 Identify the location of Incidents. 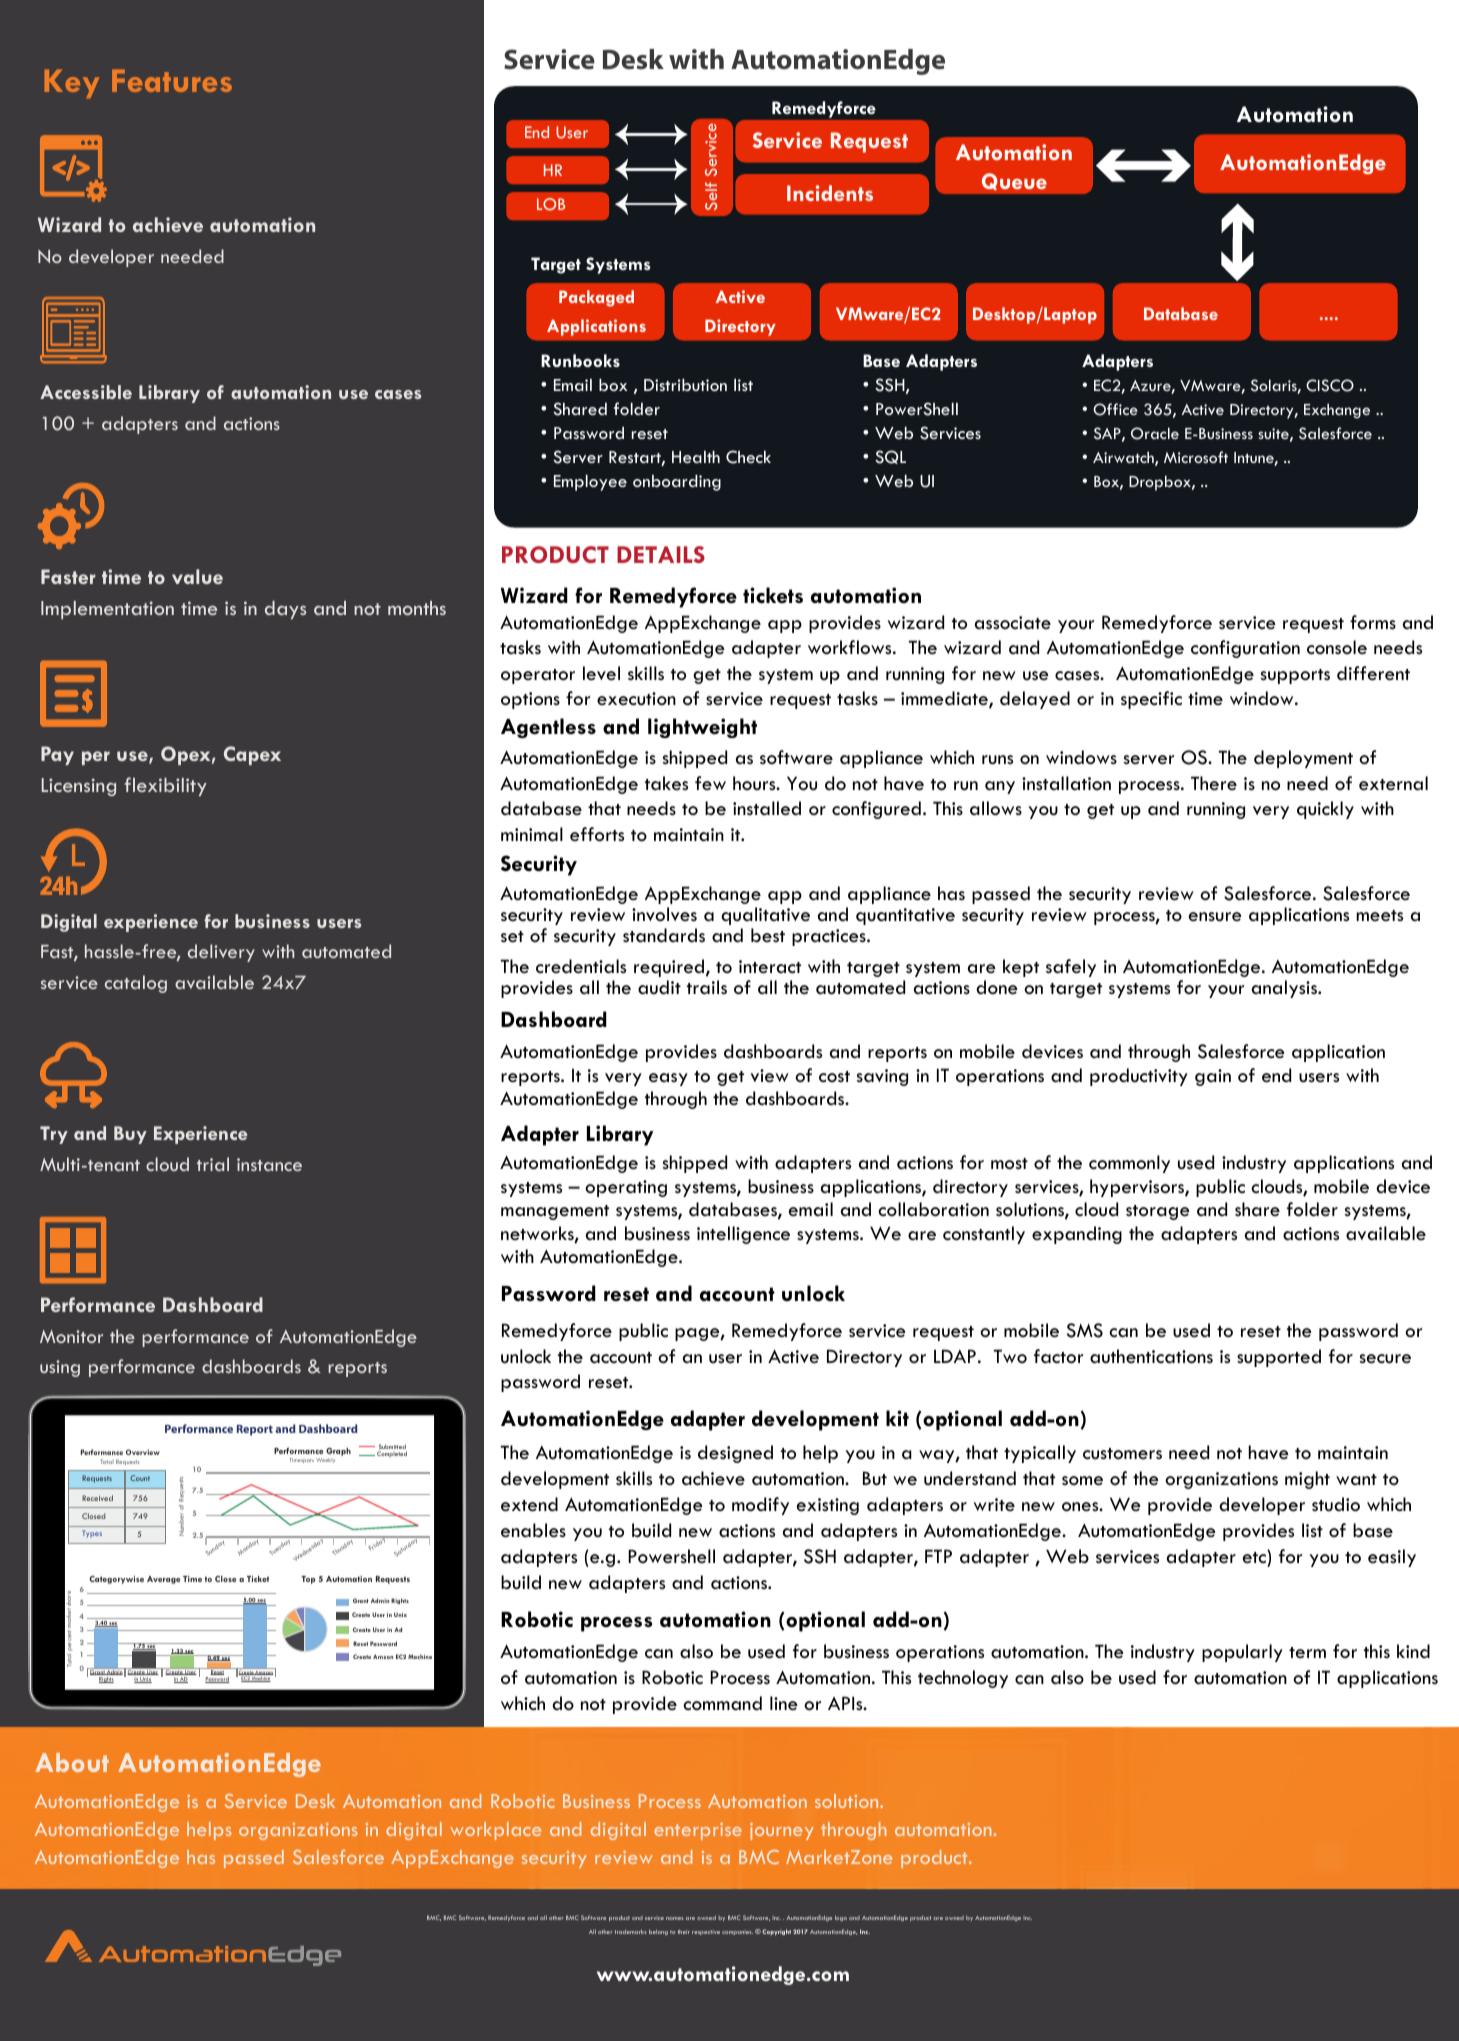
(830, 193).
